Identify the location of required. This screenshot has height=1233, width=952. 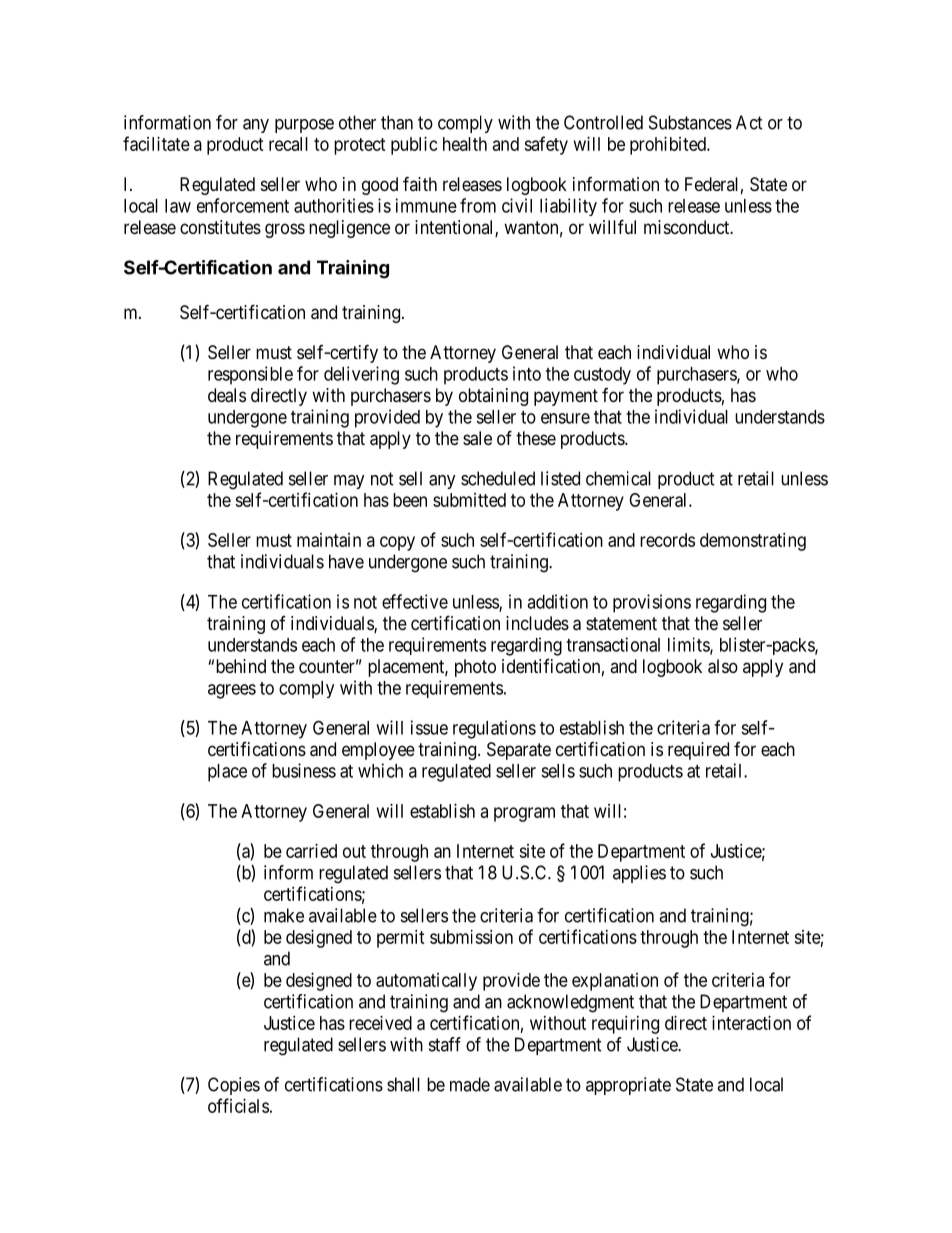
(698, 751).
